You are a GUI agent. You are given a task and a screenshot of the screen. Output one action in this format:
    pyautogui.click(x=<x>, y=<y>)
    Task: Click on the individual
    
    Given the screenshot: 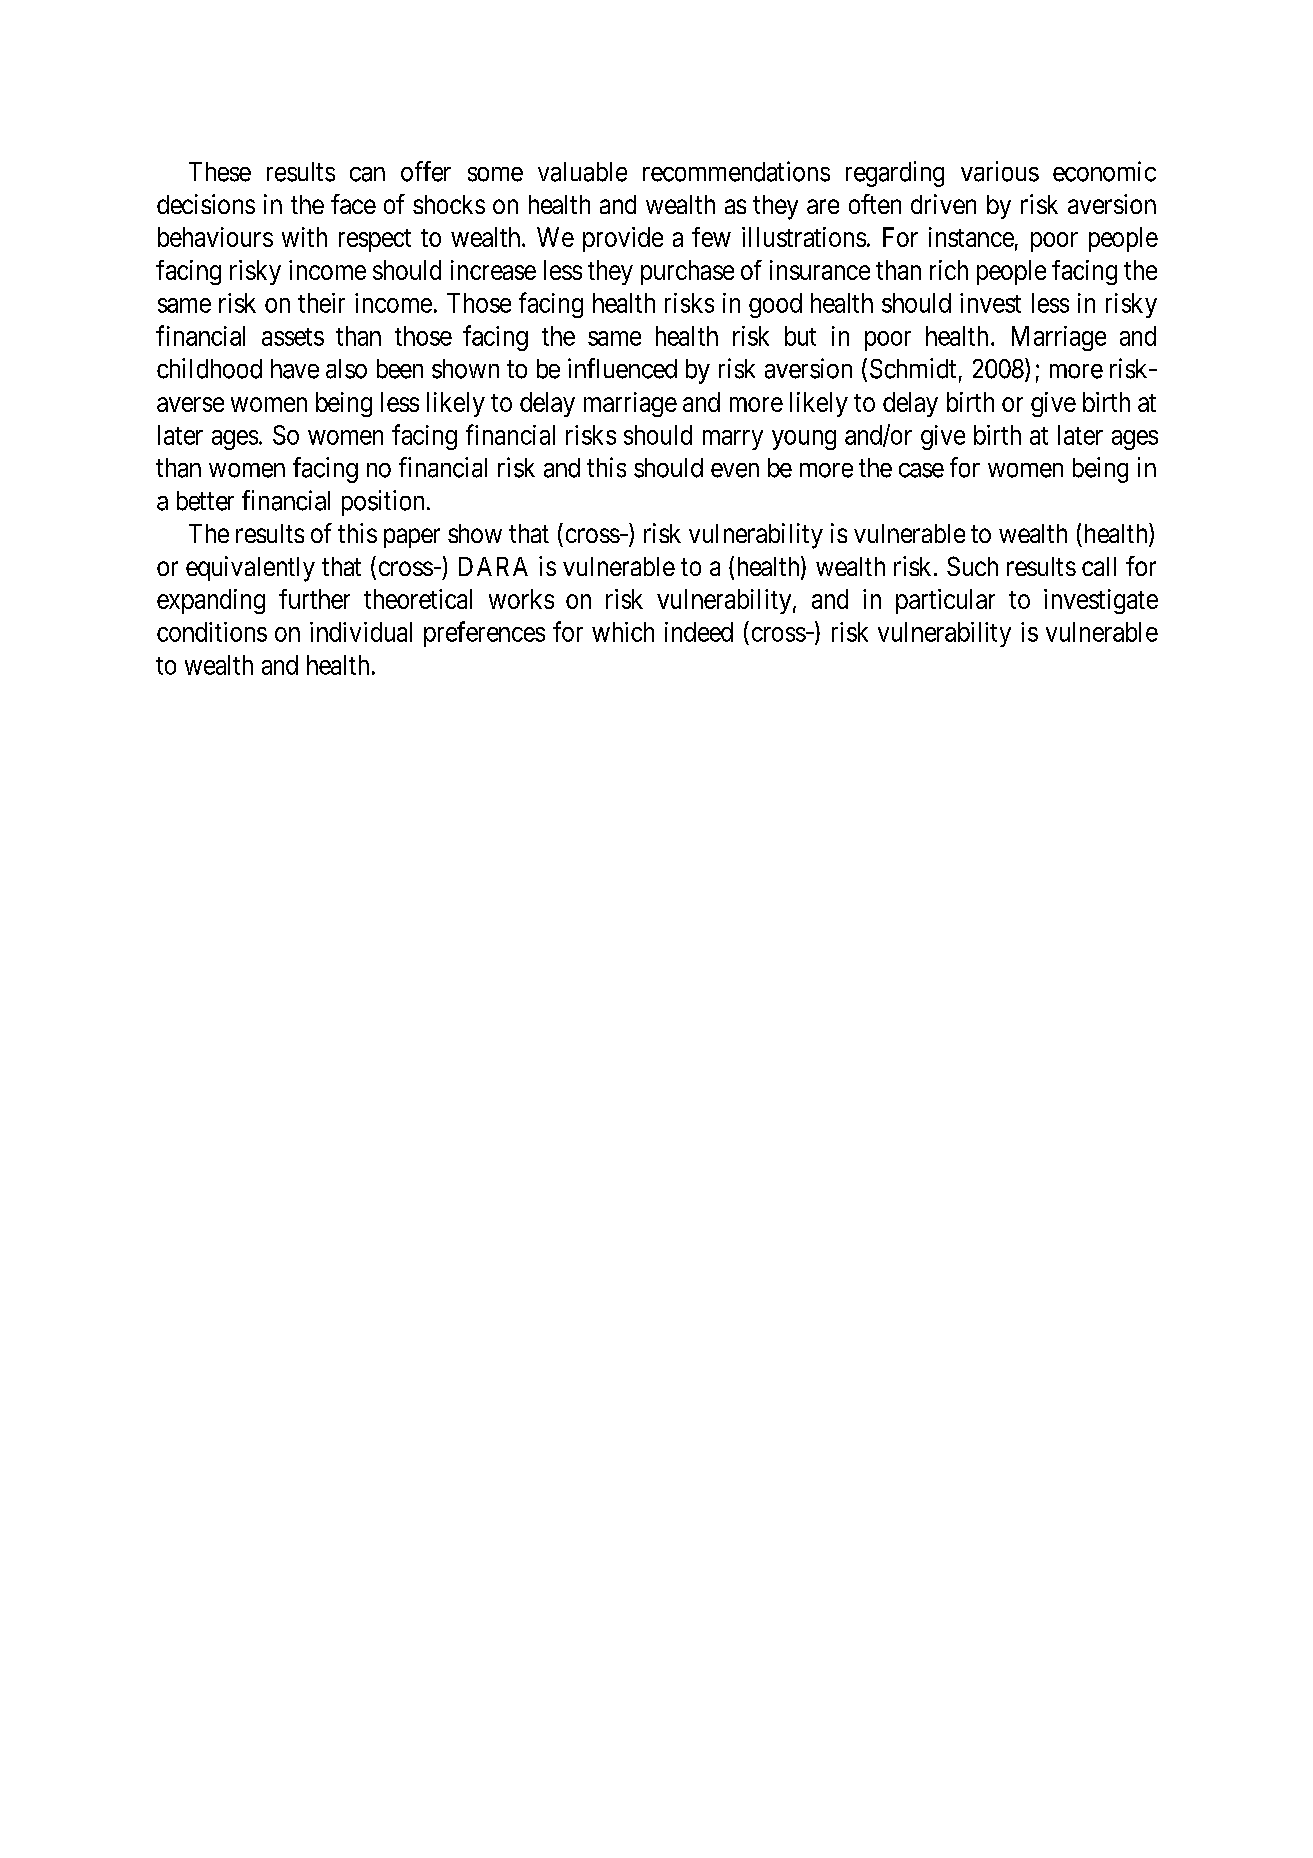 What is the action you would take?
    pyautogui.click(x=361, y=632)
